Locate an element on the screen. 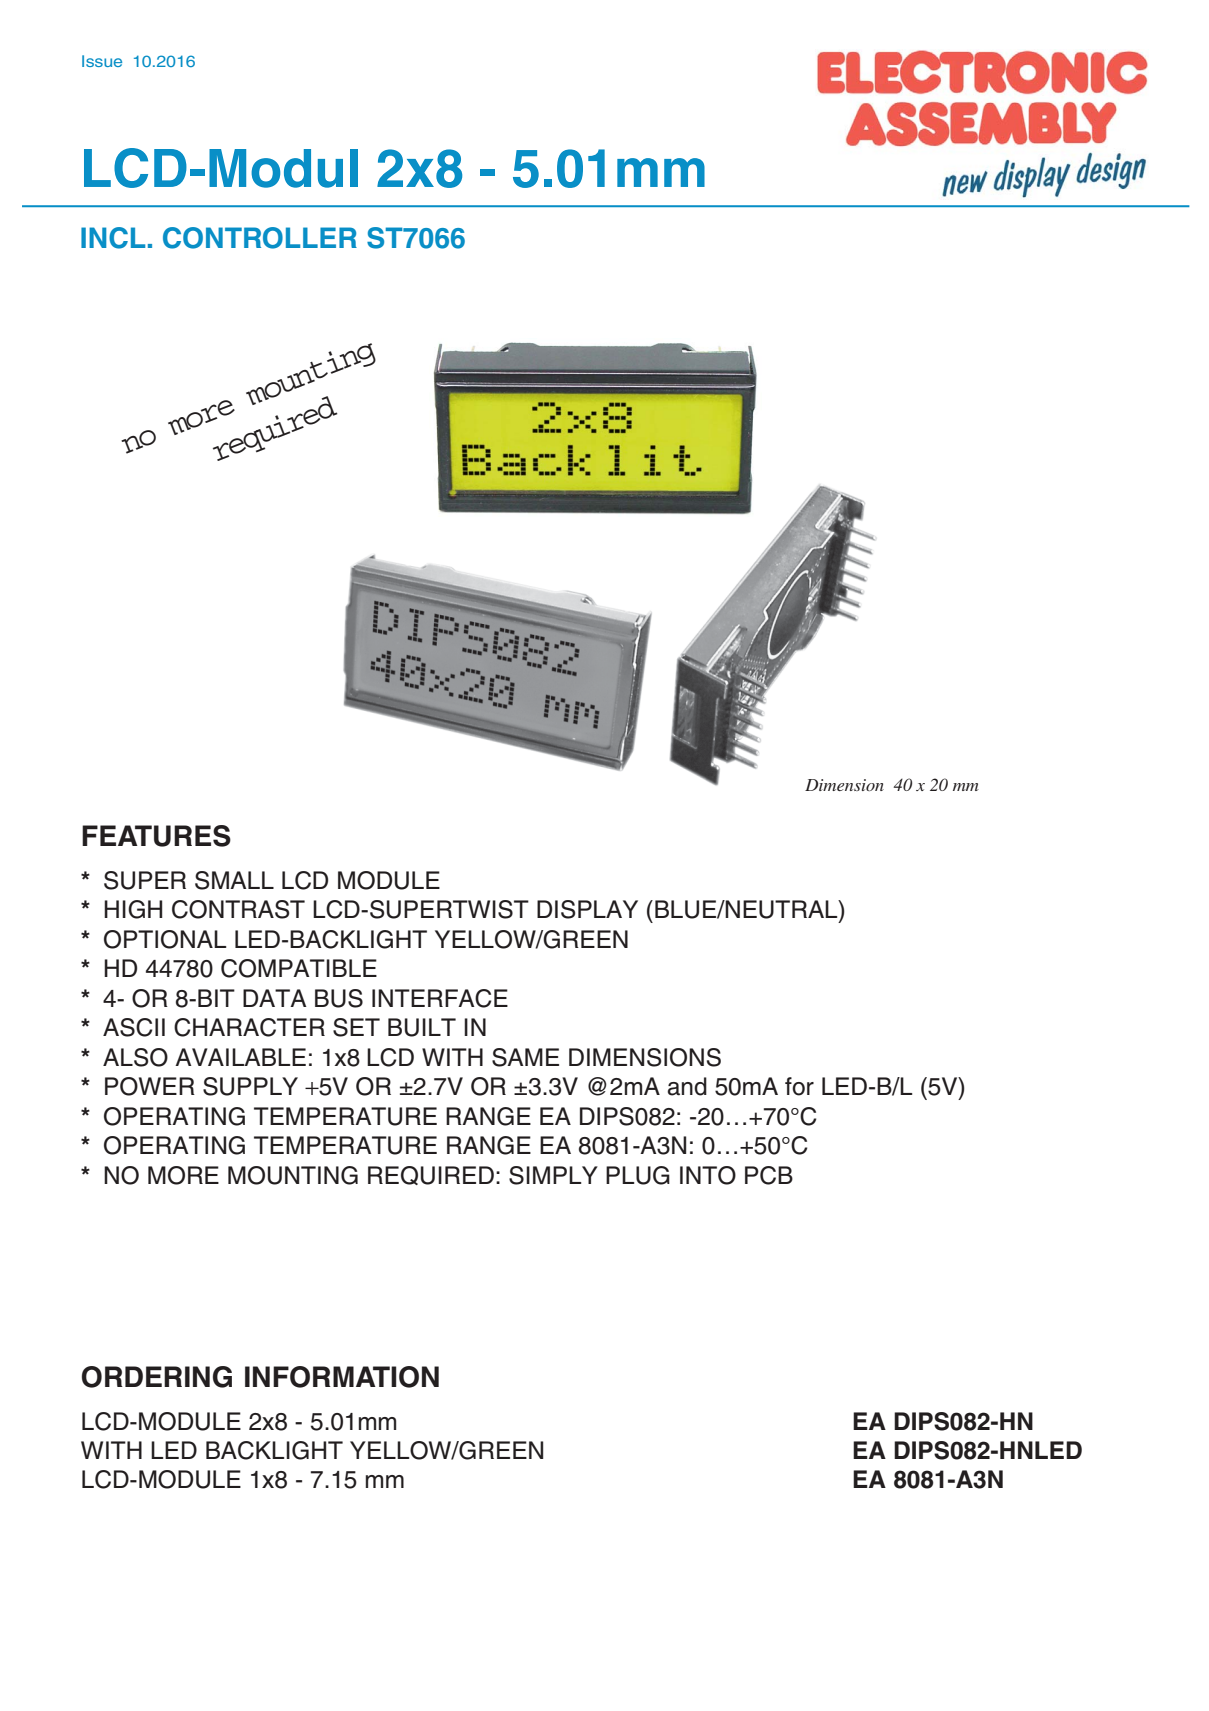 This screenshot has width=1209, height=1711. INTO is located at coordinates (708, 1175).
